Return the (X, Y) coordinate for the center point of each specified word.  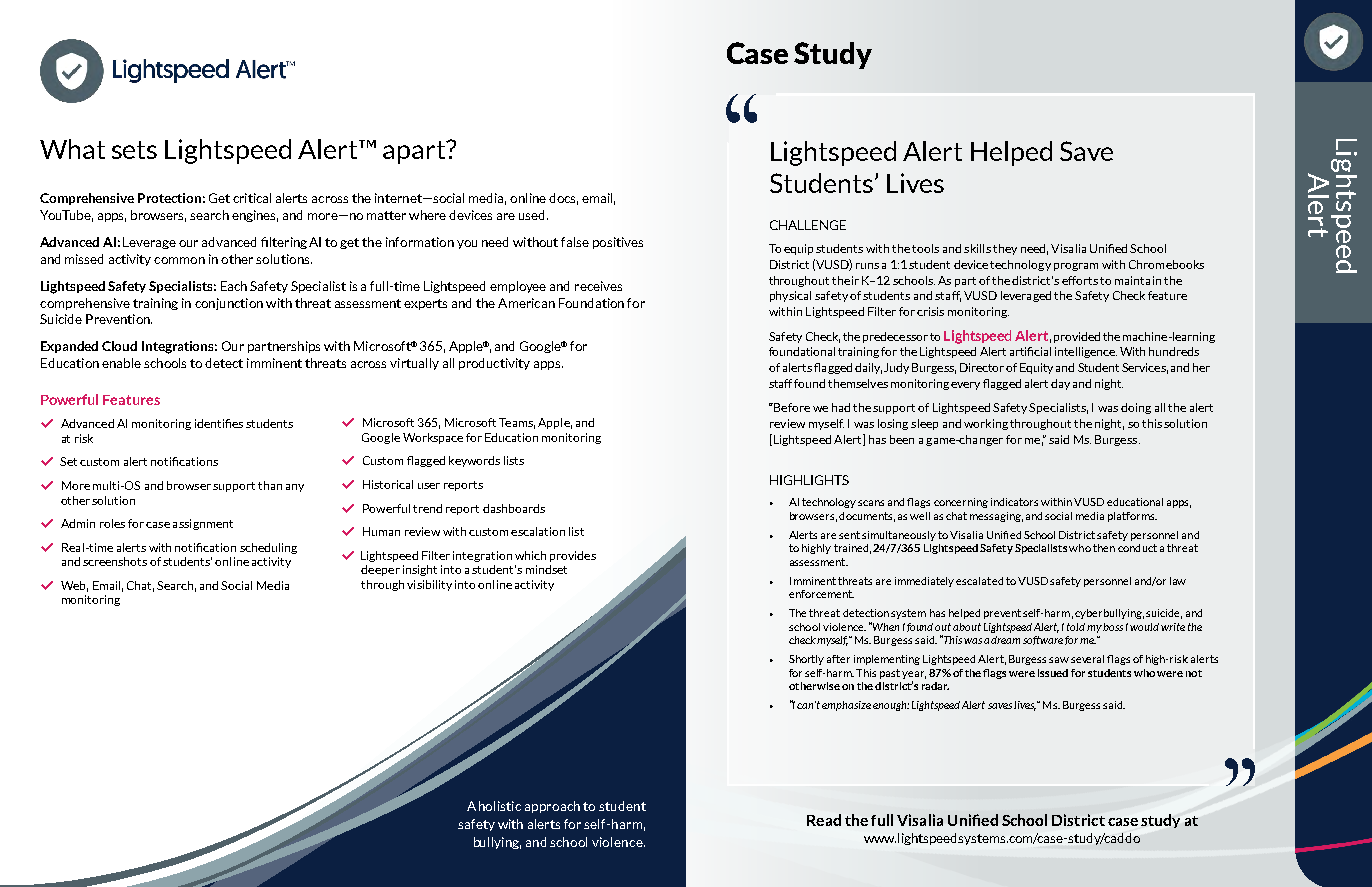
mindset (546, 569)
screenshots (115, 561)
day (1060, 384)
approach (552, 807)
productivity (494, 364)
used (531, 215)
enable (121, 363)
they (1005, 249)
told (1076, 627)
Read (824, 820)
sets (134, 150)
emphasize (846, 706)
